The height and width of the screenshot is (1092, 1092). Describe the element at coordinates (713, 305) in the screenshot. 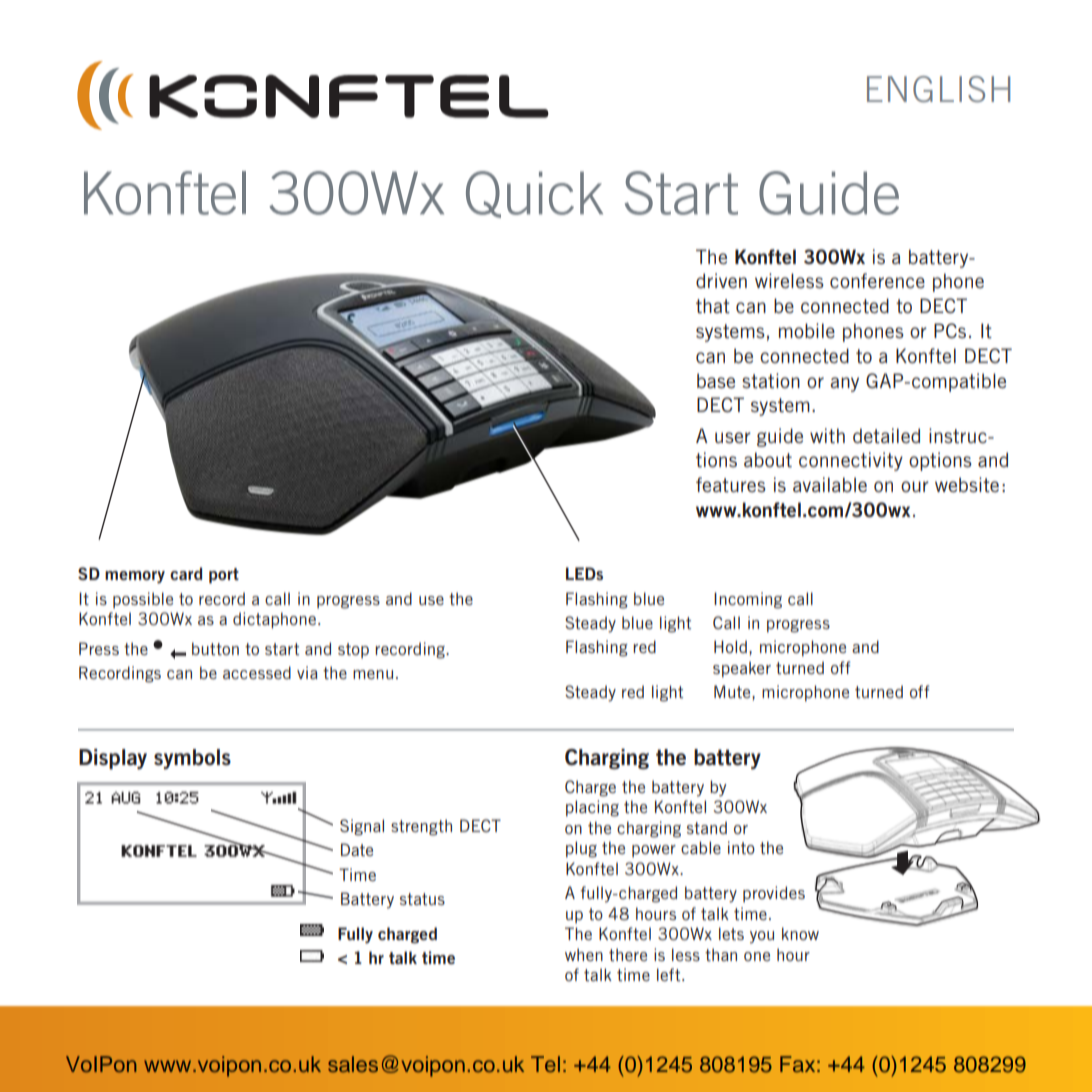

I see `that` at that location.
